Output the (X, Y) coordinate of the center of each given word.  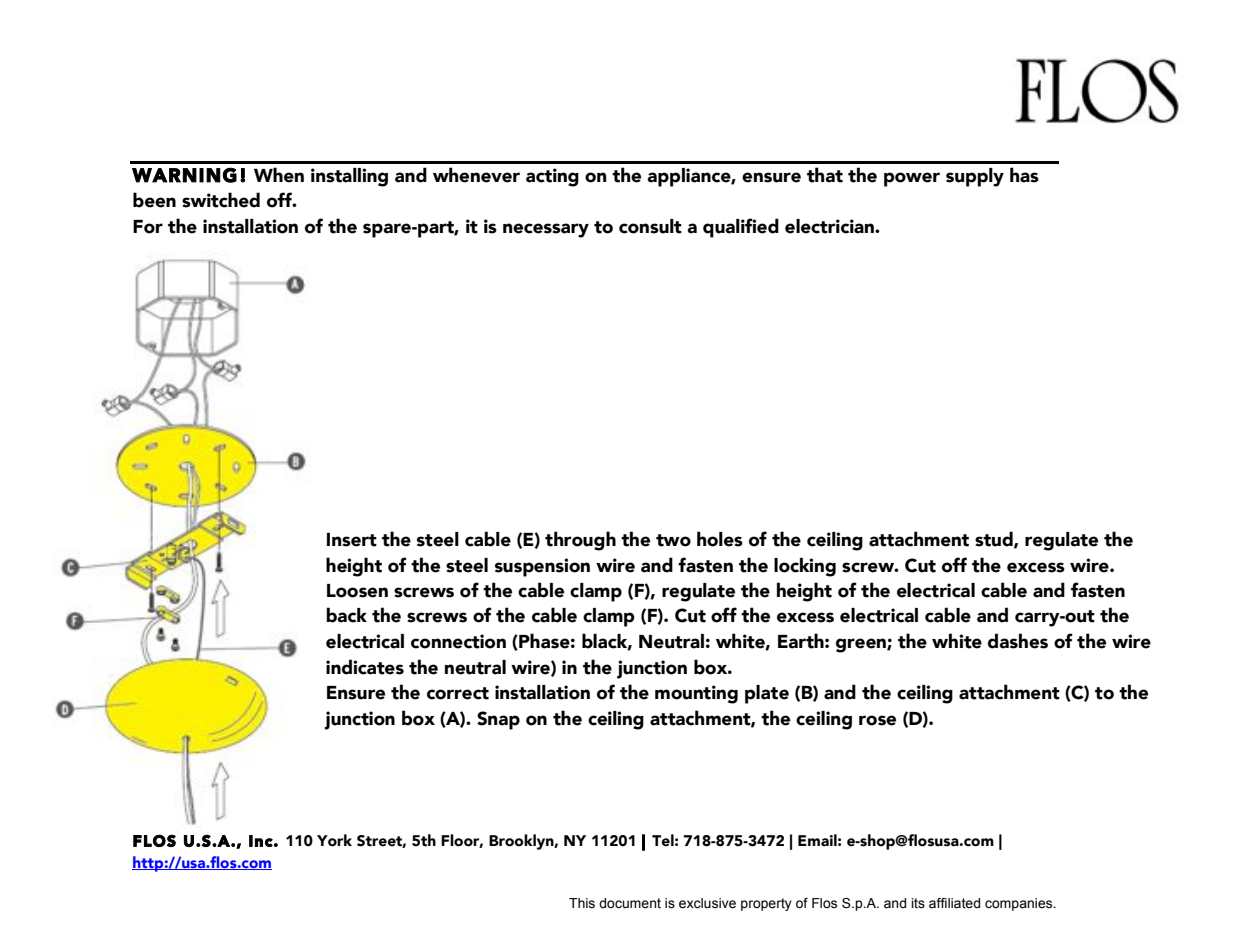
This (582, 903)
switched (221, 200)
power (912, 179)
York (334, 840)
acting (552, 177)
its (918, 903)
